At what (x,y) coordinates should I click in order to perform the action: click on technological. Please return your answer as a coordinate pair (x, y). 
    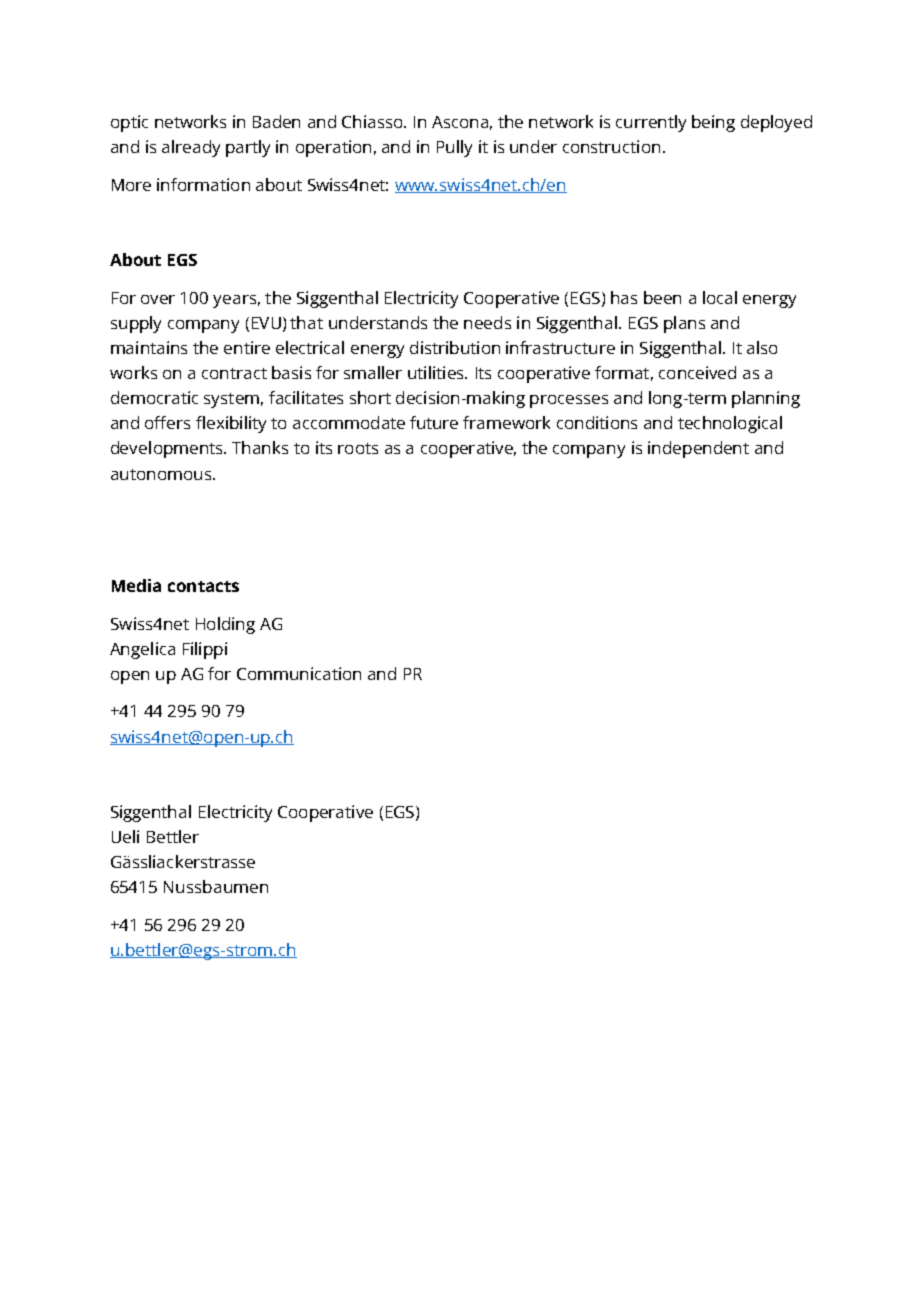
    Looking at the image, I should click on (730, 424).
